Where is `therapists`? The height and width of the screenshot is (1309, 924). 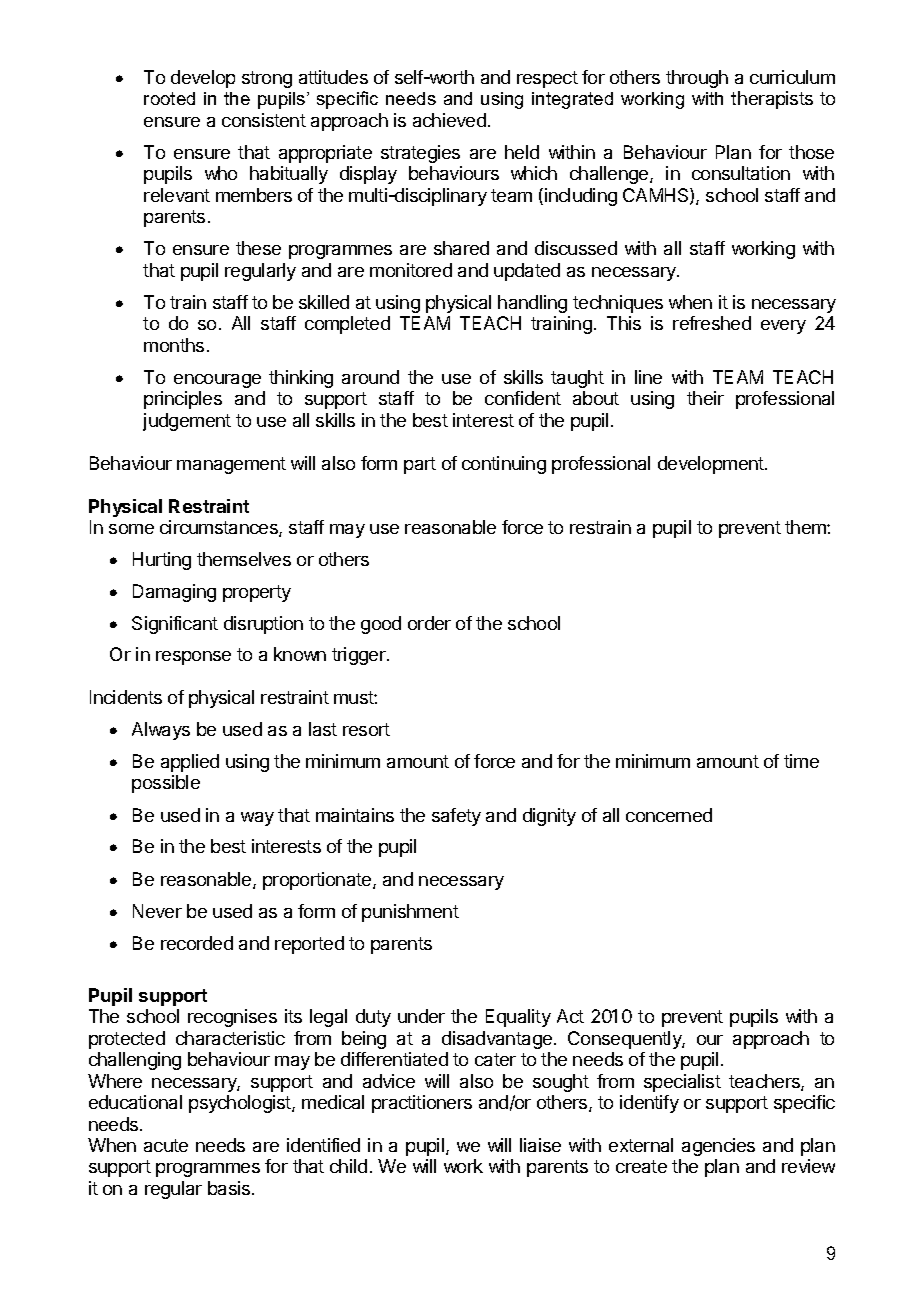 therapists is located at coordinates (772, 100).
